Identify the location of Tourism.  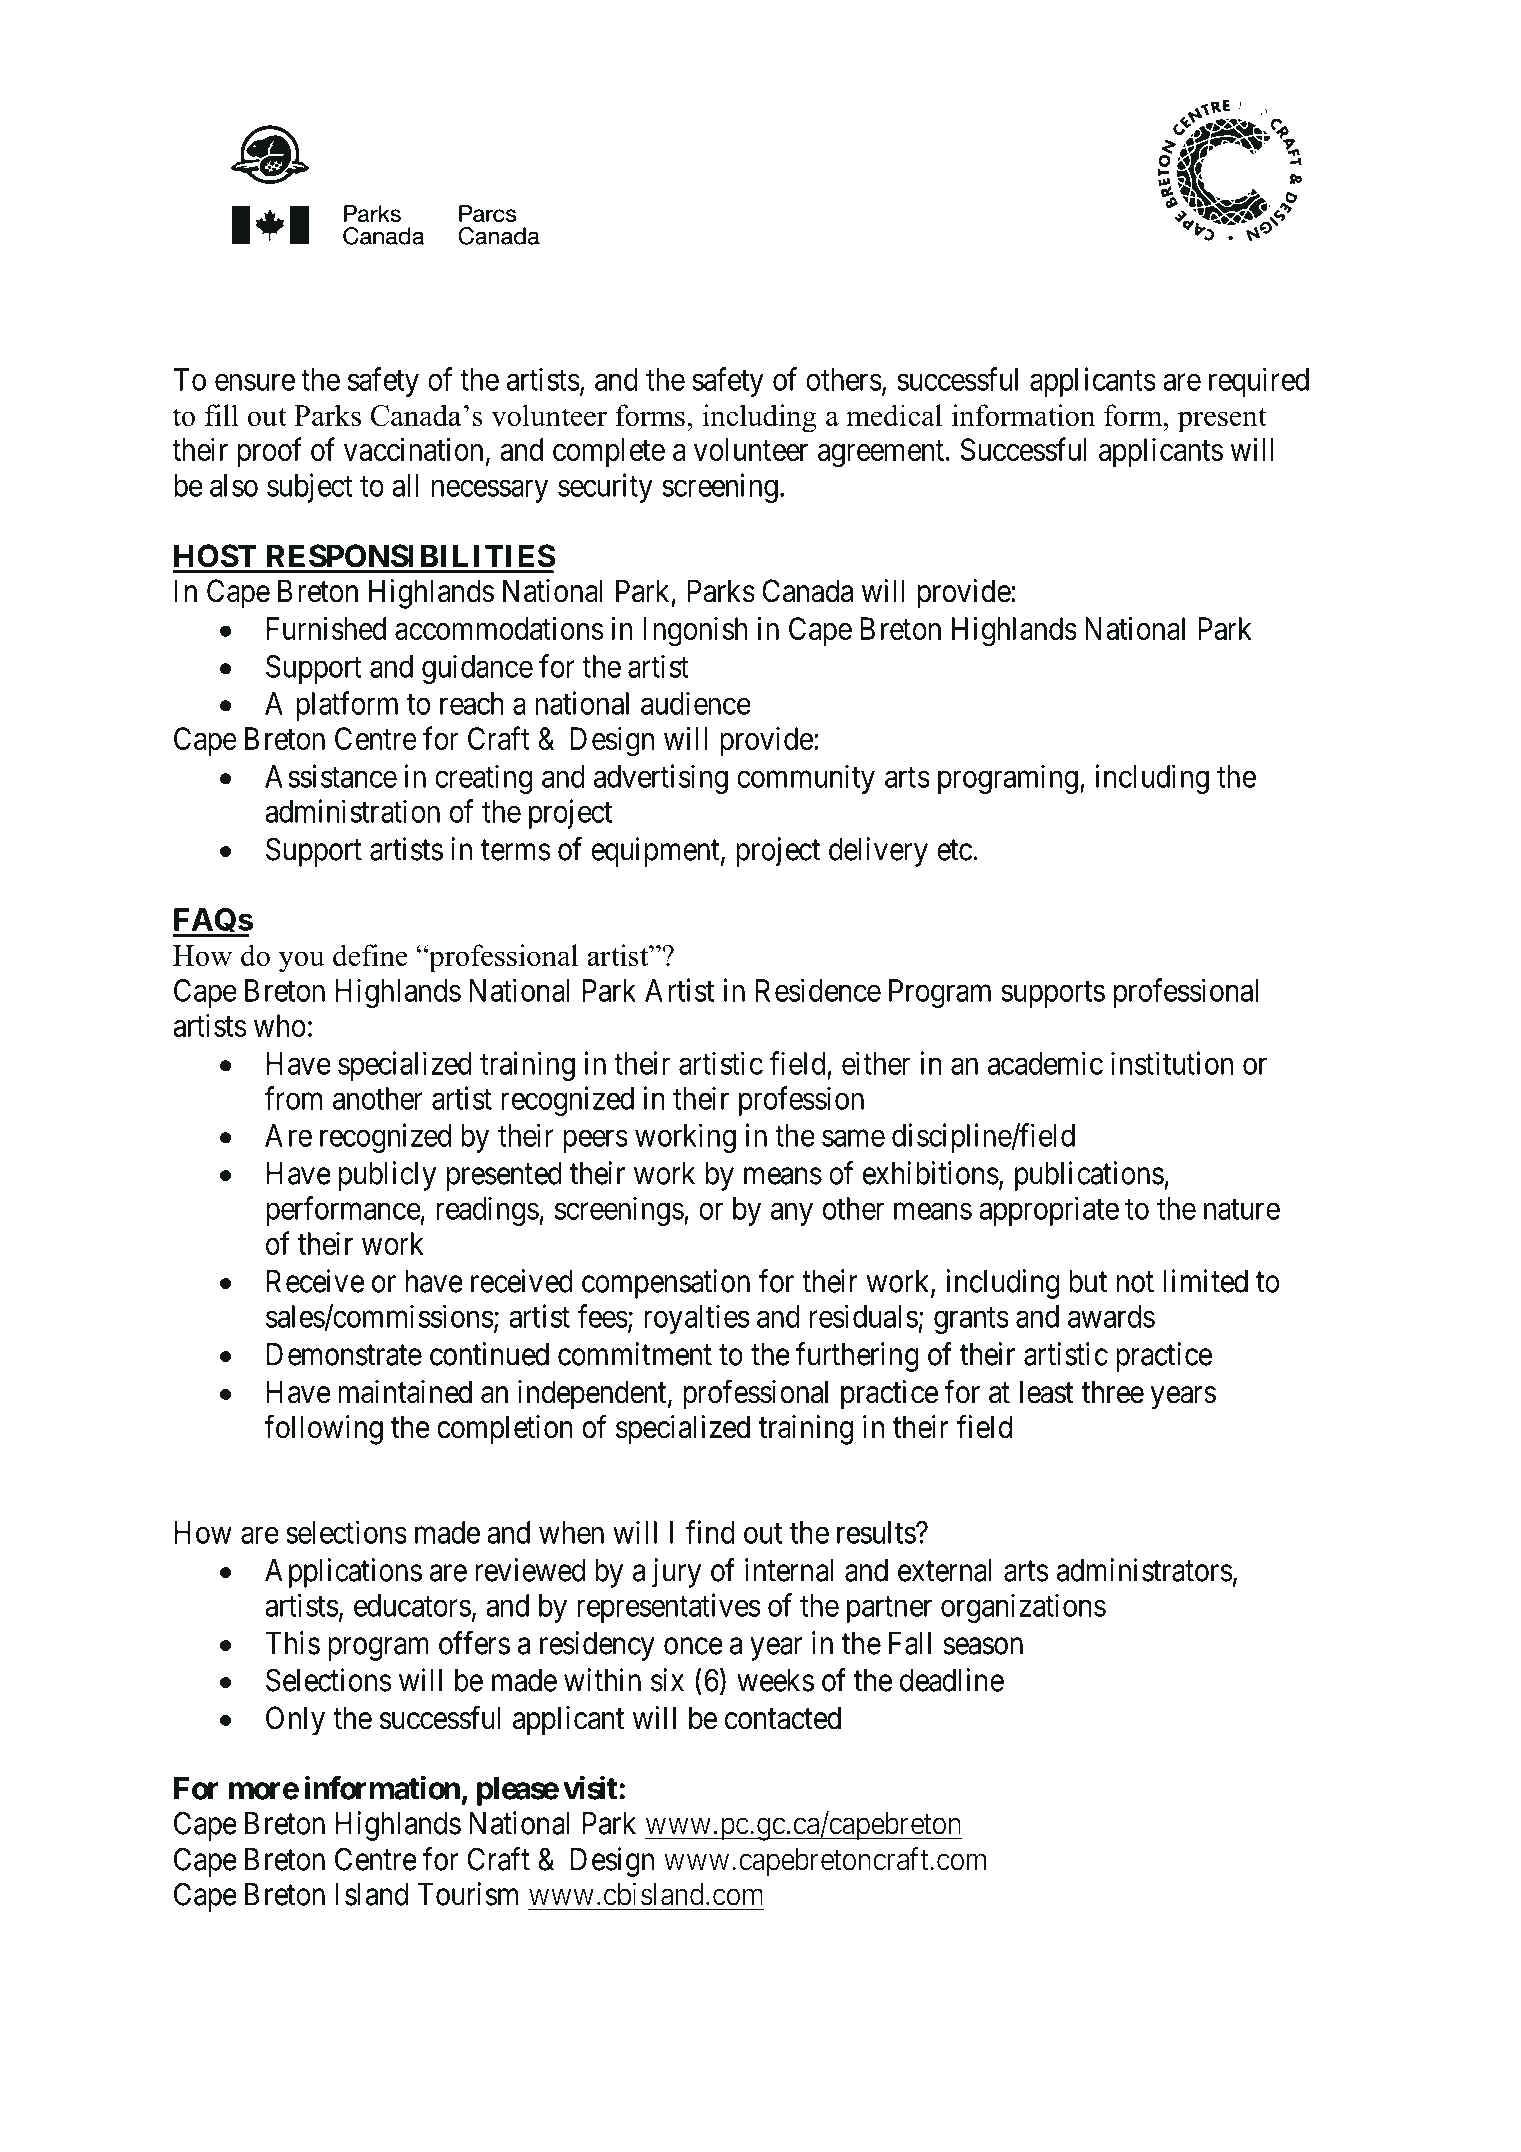
(467, 1894).
